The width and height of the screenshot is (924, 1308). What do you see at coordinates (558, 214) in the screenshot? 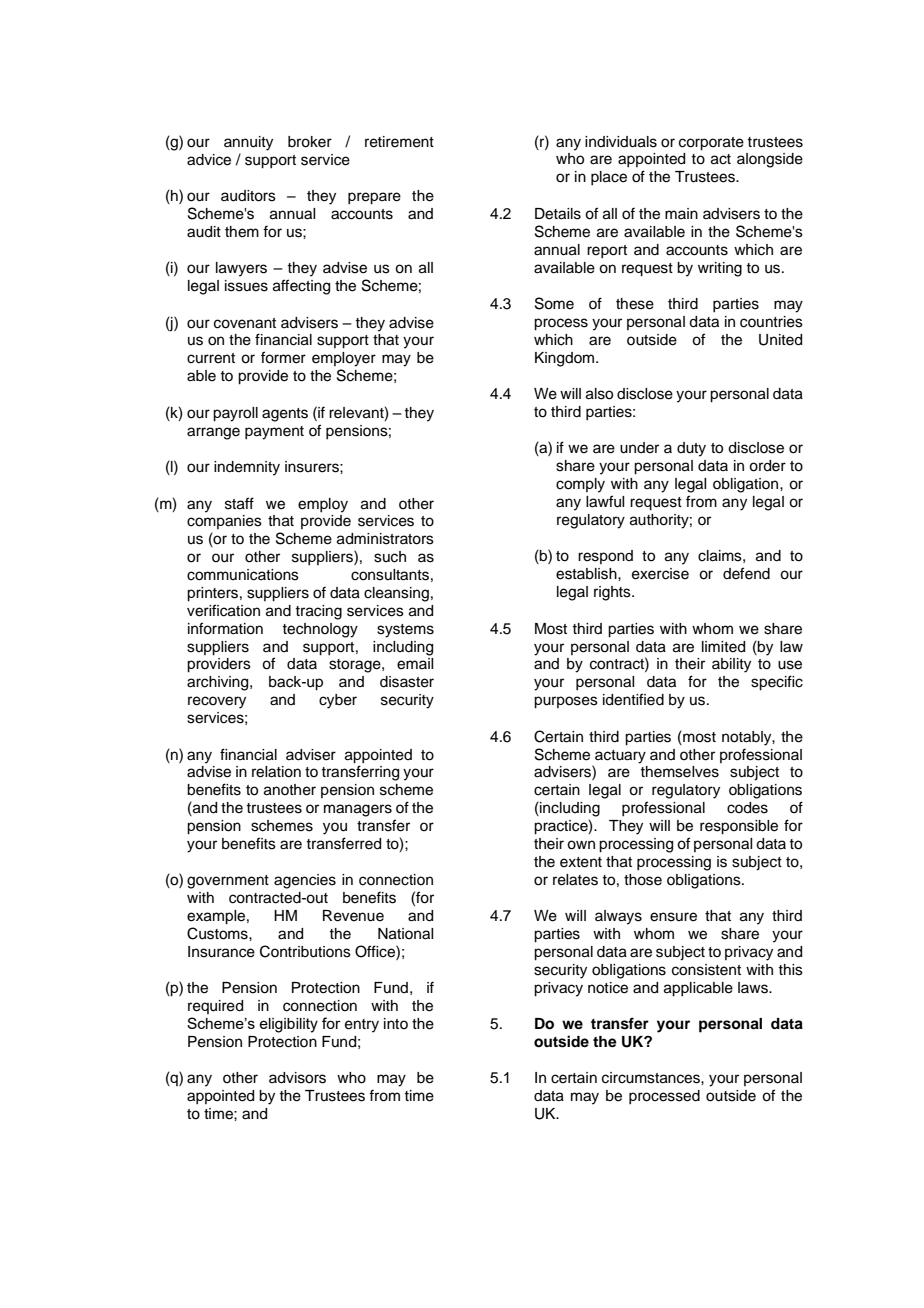
I see `Details` at bounding box center [558, 214].
